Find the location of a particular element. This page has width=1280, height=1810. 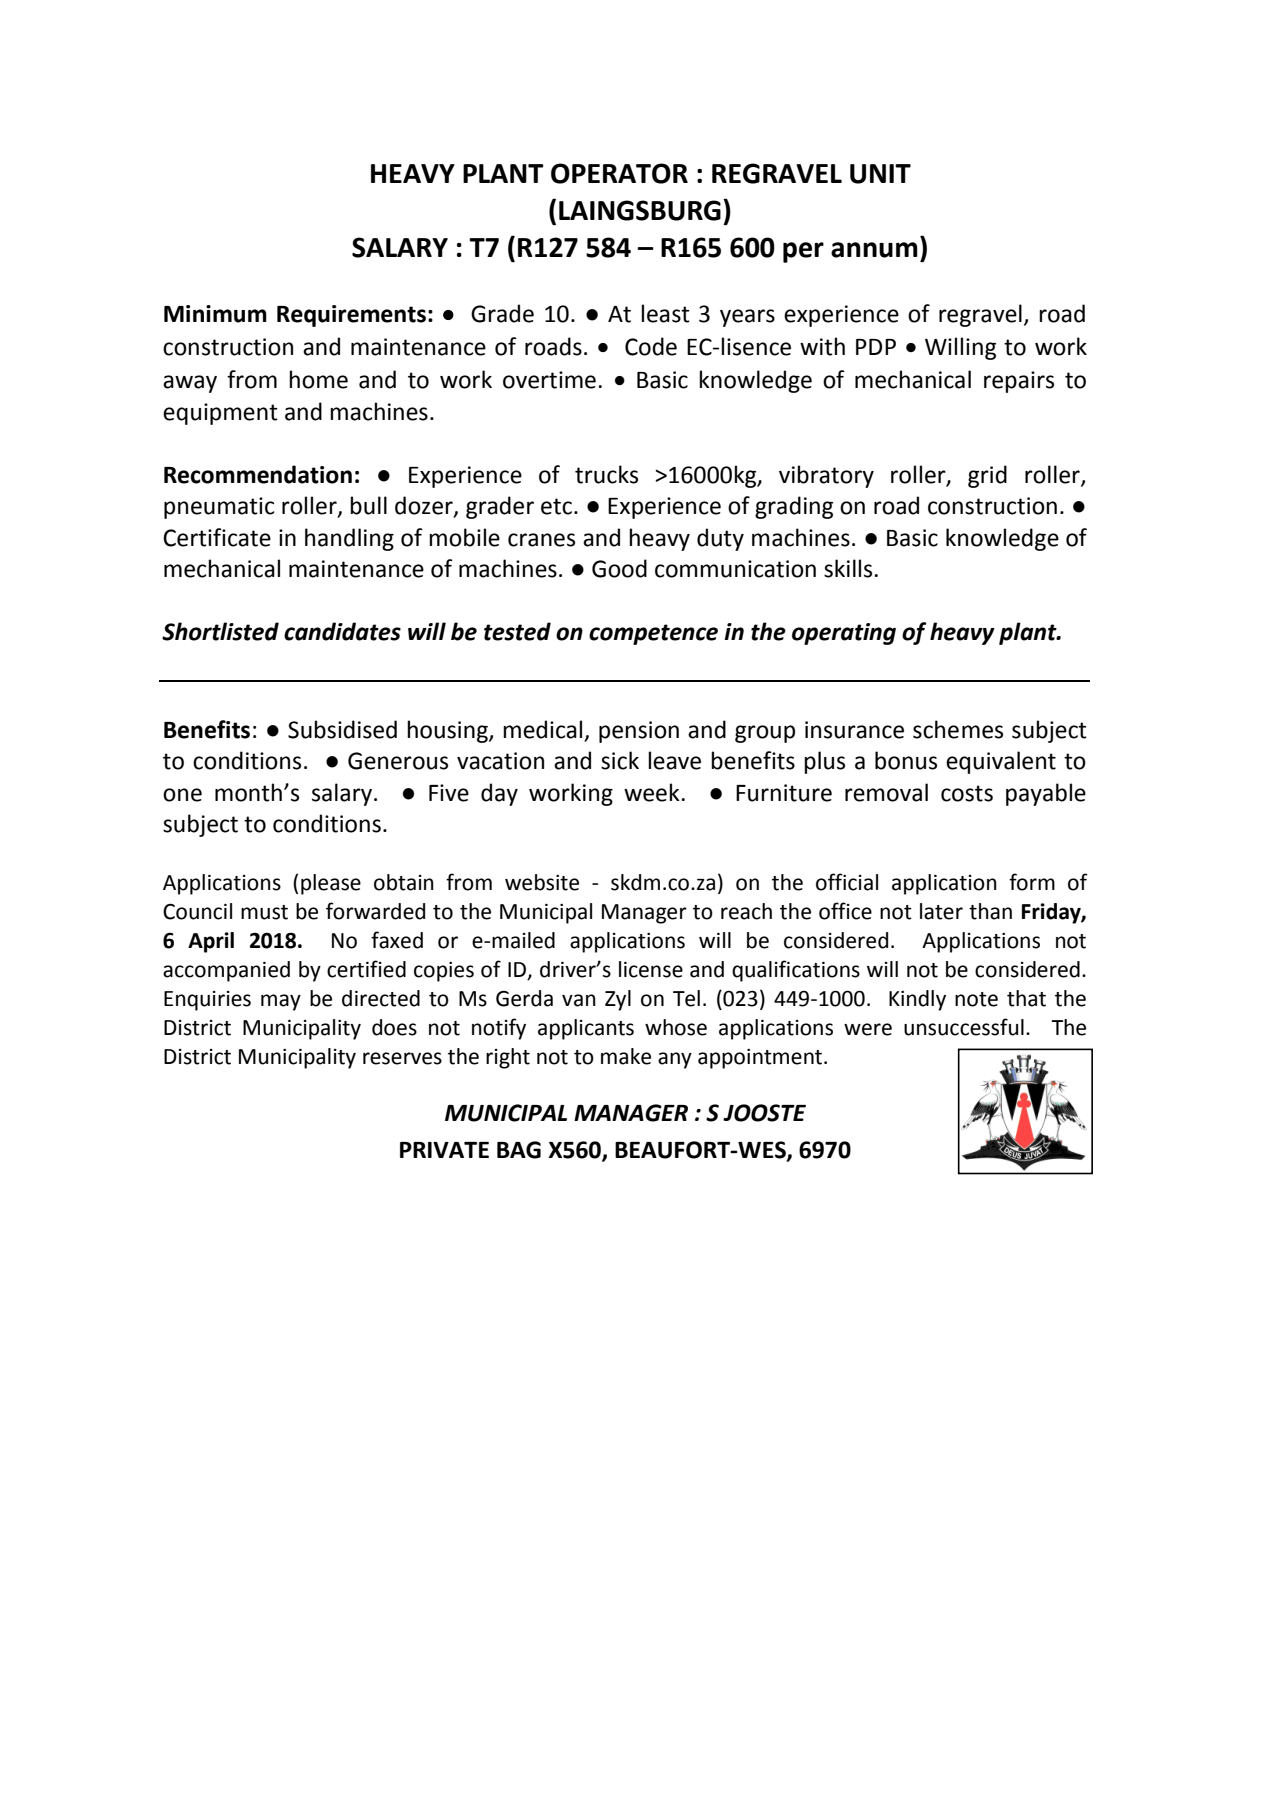

operating is located at coordinates (844, 634).
